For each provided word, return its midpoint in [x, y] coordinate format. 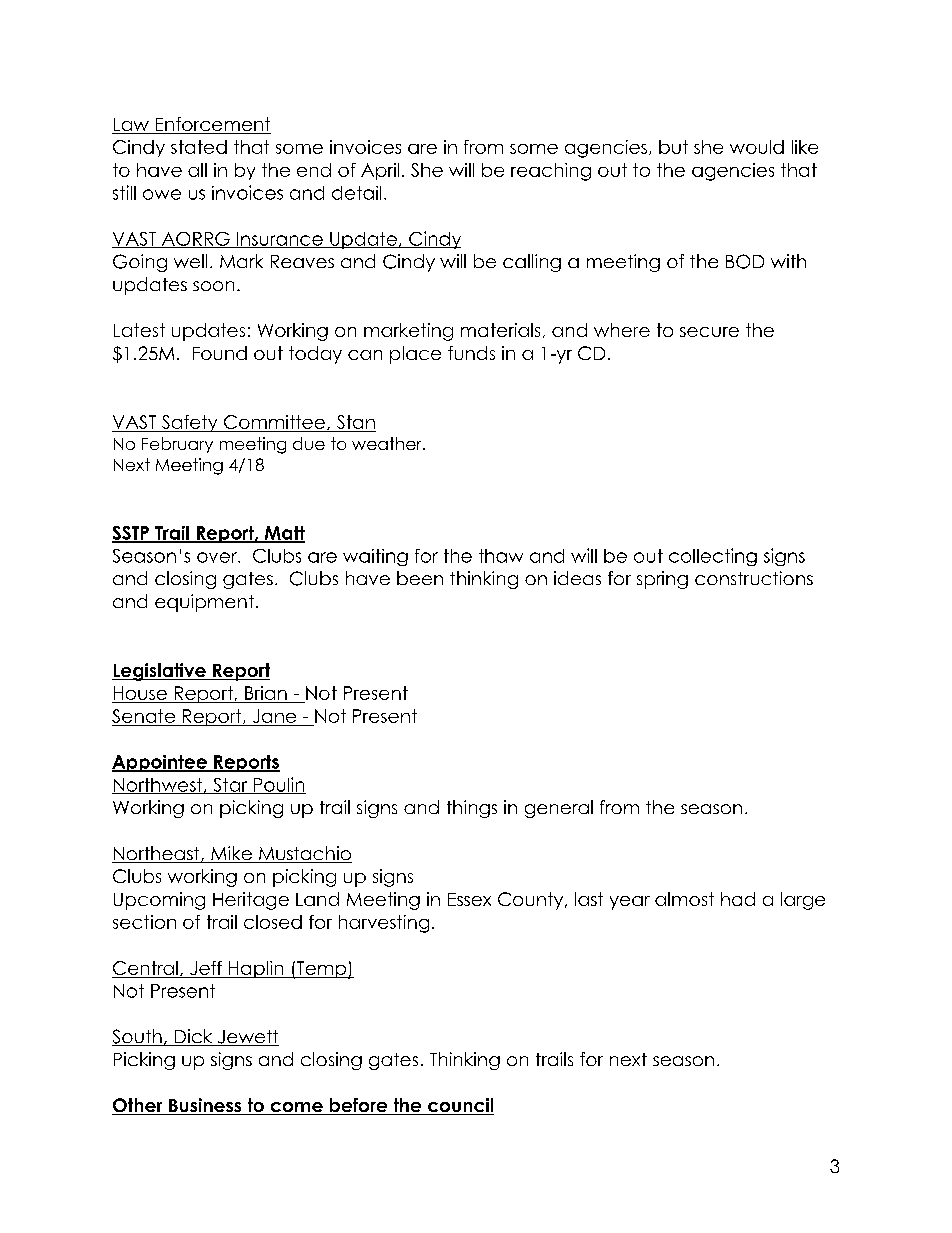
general [559, 809]
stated [199, 147]
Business [205, 1106]
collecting [713, 557]
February [177, 445]
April [380, 171]
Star [230, 786]
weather [388, 443]
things [472, 809]
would [757, 147]
